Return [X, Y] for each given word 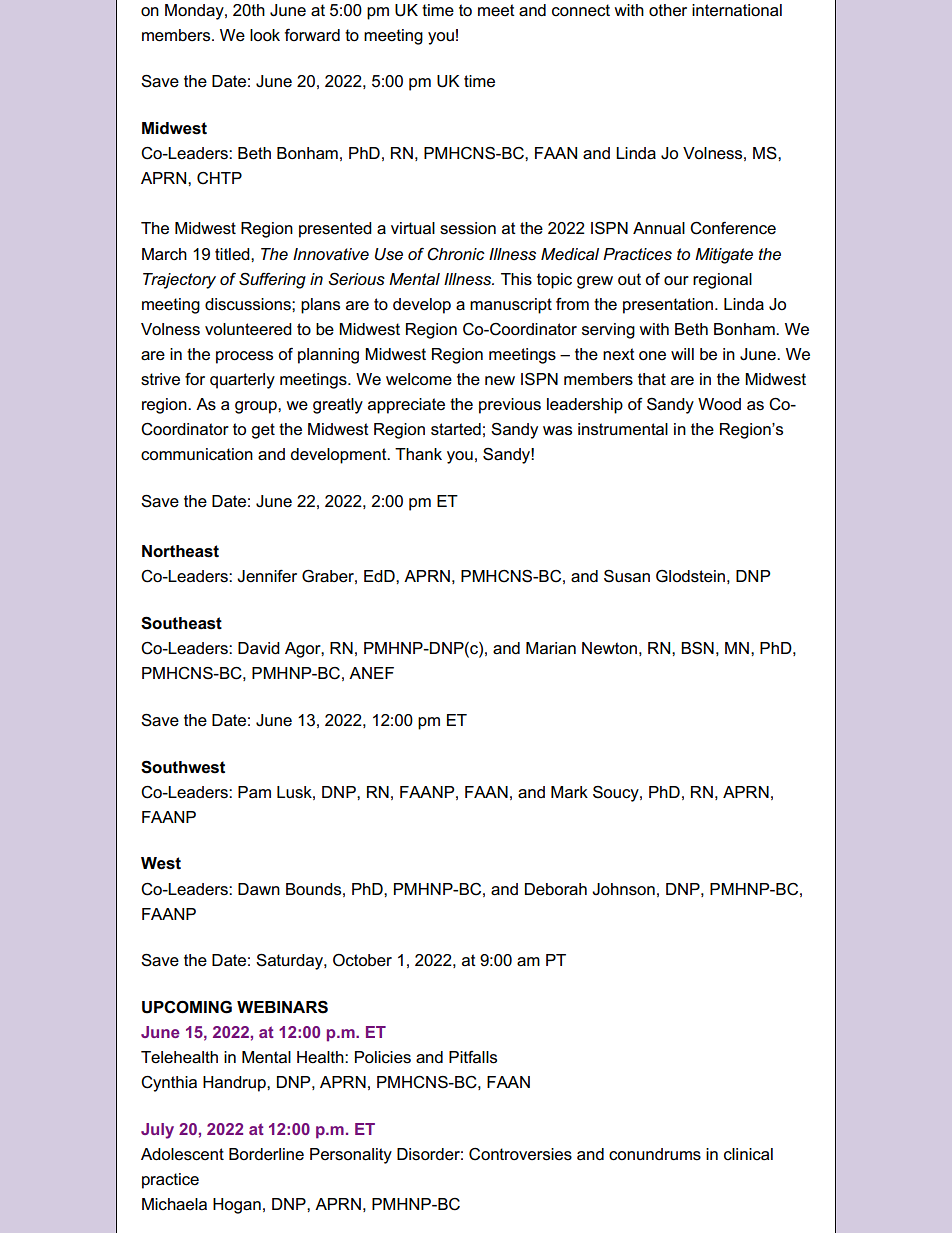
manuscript [511, 306]
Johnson [623, 889]
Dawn [259, 889]
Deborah [556, 889]
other [668, 10]
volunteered [248, 329]
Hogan [237, 1206]
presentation [669, 306]
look [265, 35]
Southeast [181, 623]
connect [581, 10]
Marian [551, 648]
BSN [697, 648]
